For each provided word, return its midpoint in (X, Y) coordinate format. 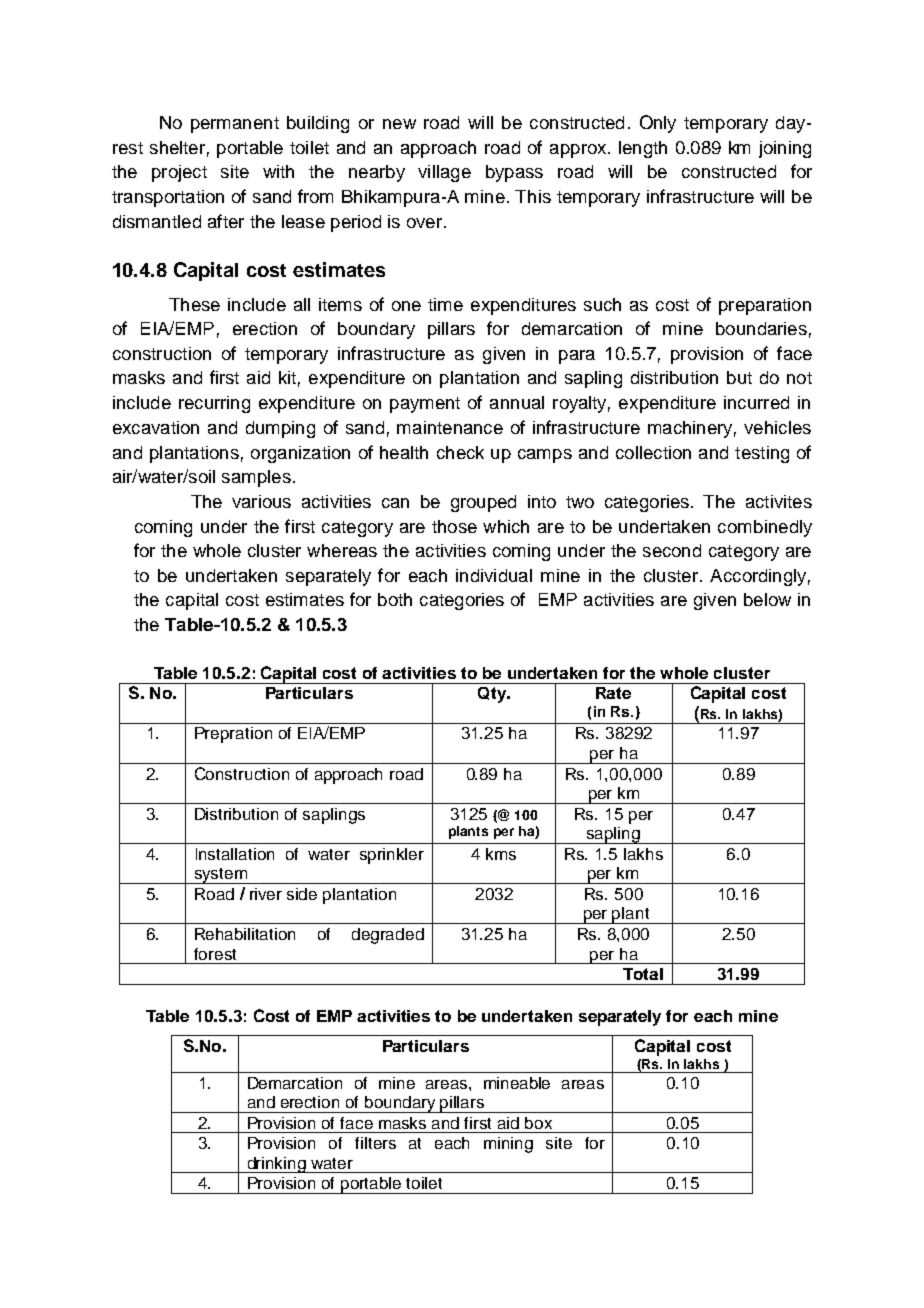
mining (508, 1145)
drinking (276, 1165)
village (444, 173)
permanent (235, 125)
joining (785, 149)
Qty (493, 695)
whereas (342, 550)
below (767, 599)
